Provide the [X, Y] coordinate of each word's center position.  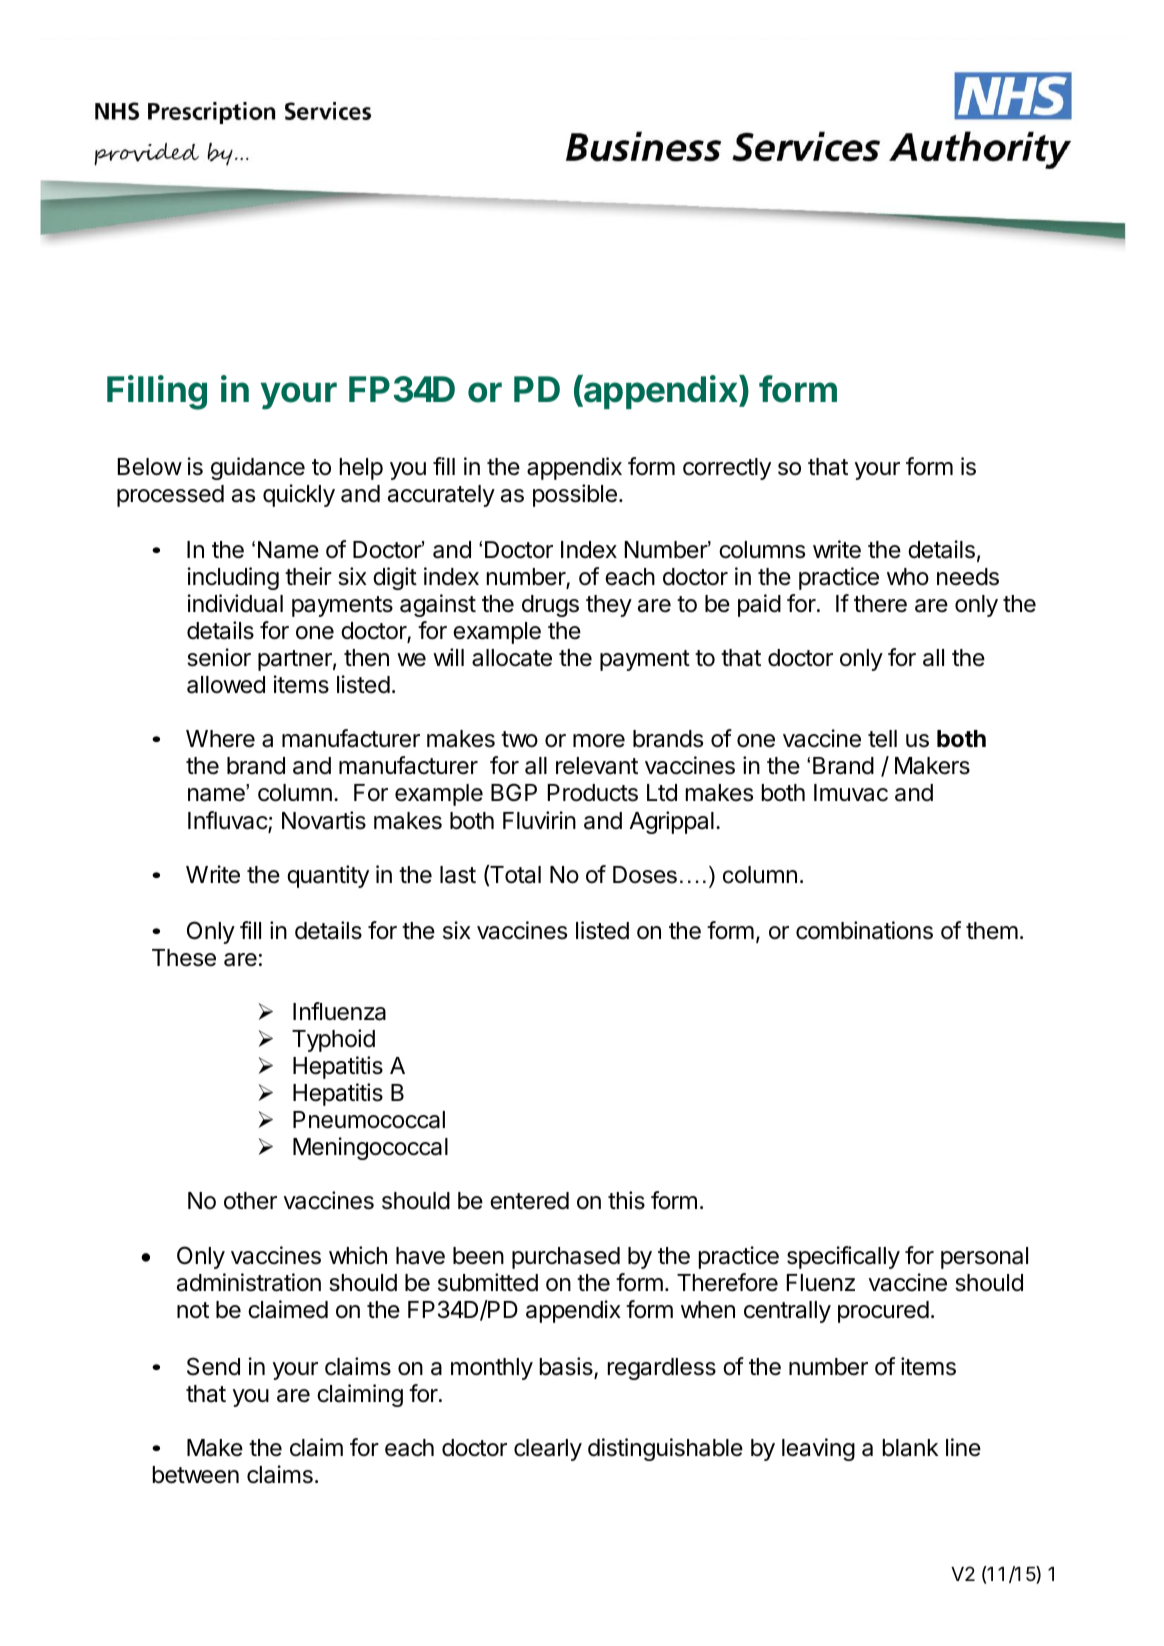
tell [882, 739]
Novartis [324, 820]
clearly [548, 1450]
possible [575, 495]
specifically [843, 1257]
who [908, 577]
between [196, 1475]
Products [593, 793]
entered [529, 1201]
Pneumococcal [369, 1120]
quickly [299, 495]
